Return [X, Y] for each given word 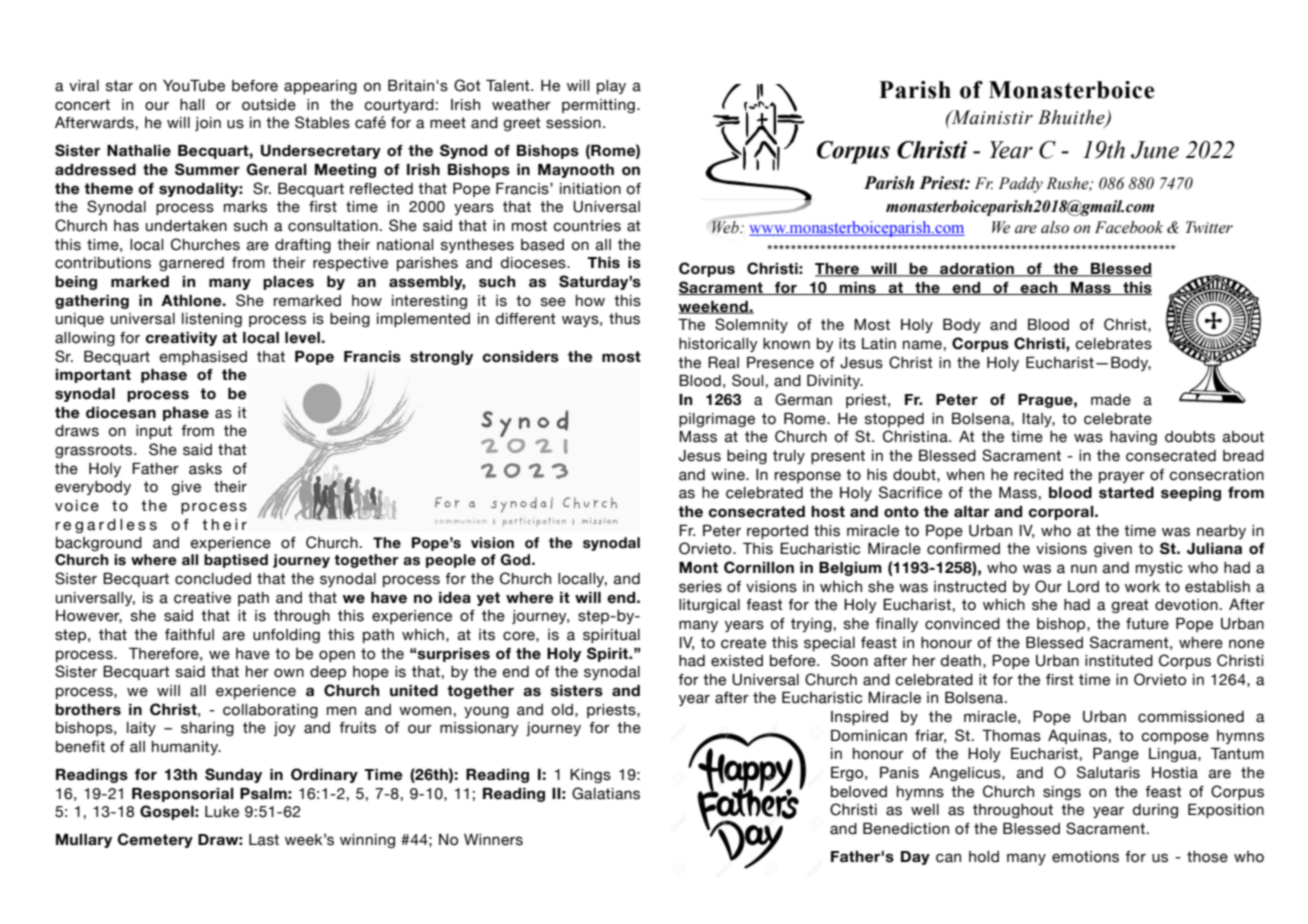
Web [726, 227]
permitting [598, 106]
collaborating [270, 711]
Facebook [1129, 227]
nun [1084, 569]
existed [737, 661]
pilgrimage [717, 420]
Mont [698, 568]
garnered [191, 264]
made [1111, 400]
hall [192, 105]
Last [264, 840]
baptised [236, 561]
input [154, 432]
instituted [1119, 661]
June [1155, 150]
